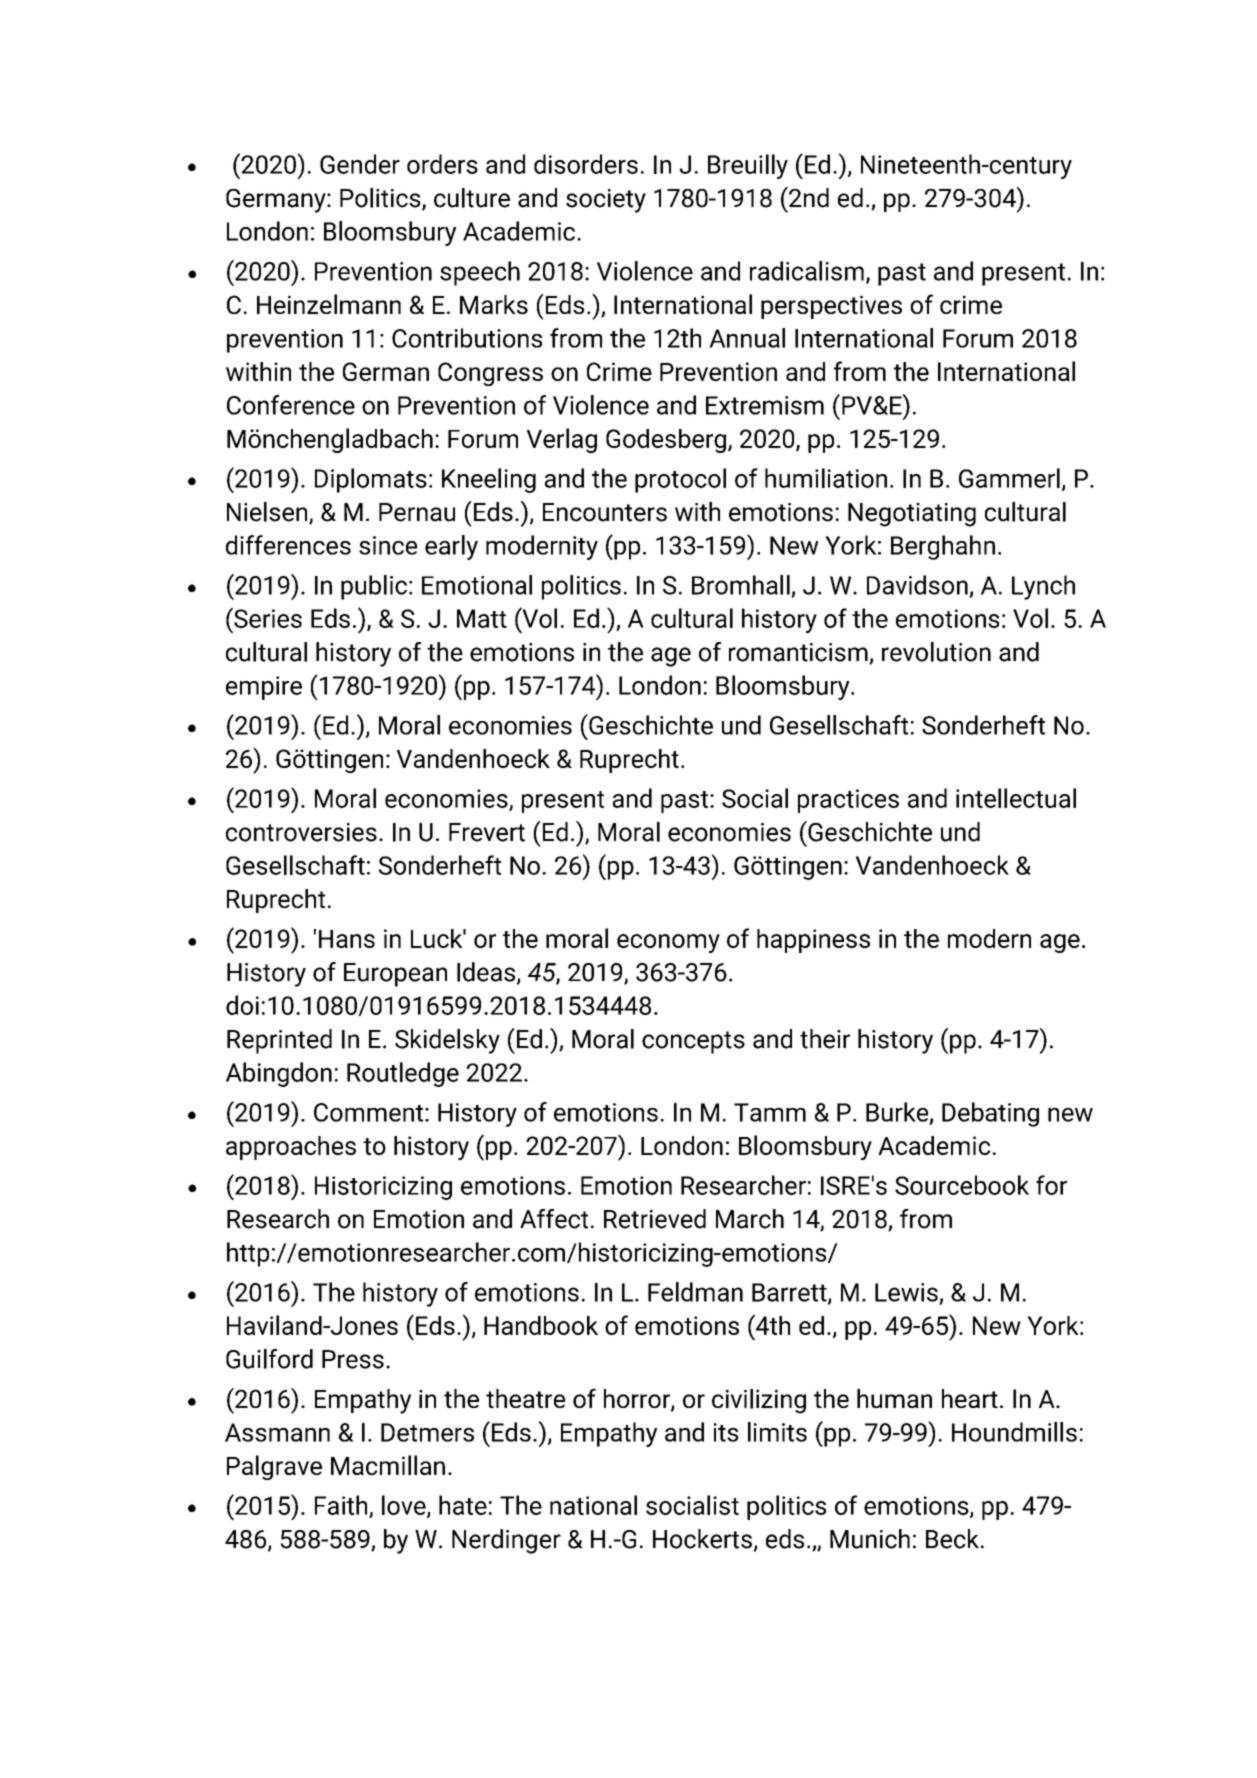 Image resolution: width=1257 pixels, height=1778 pixels. What do you see at coordinates (301, 832) in the image?
I see `controversies` at bounding box center [301, 832].
